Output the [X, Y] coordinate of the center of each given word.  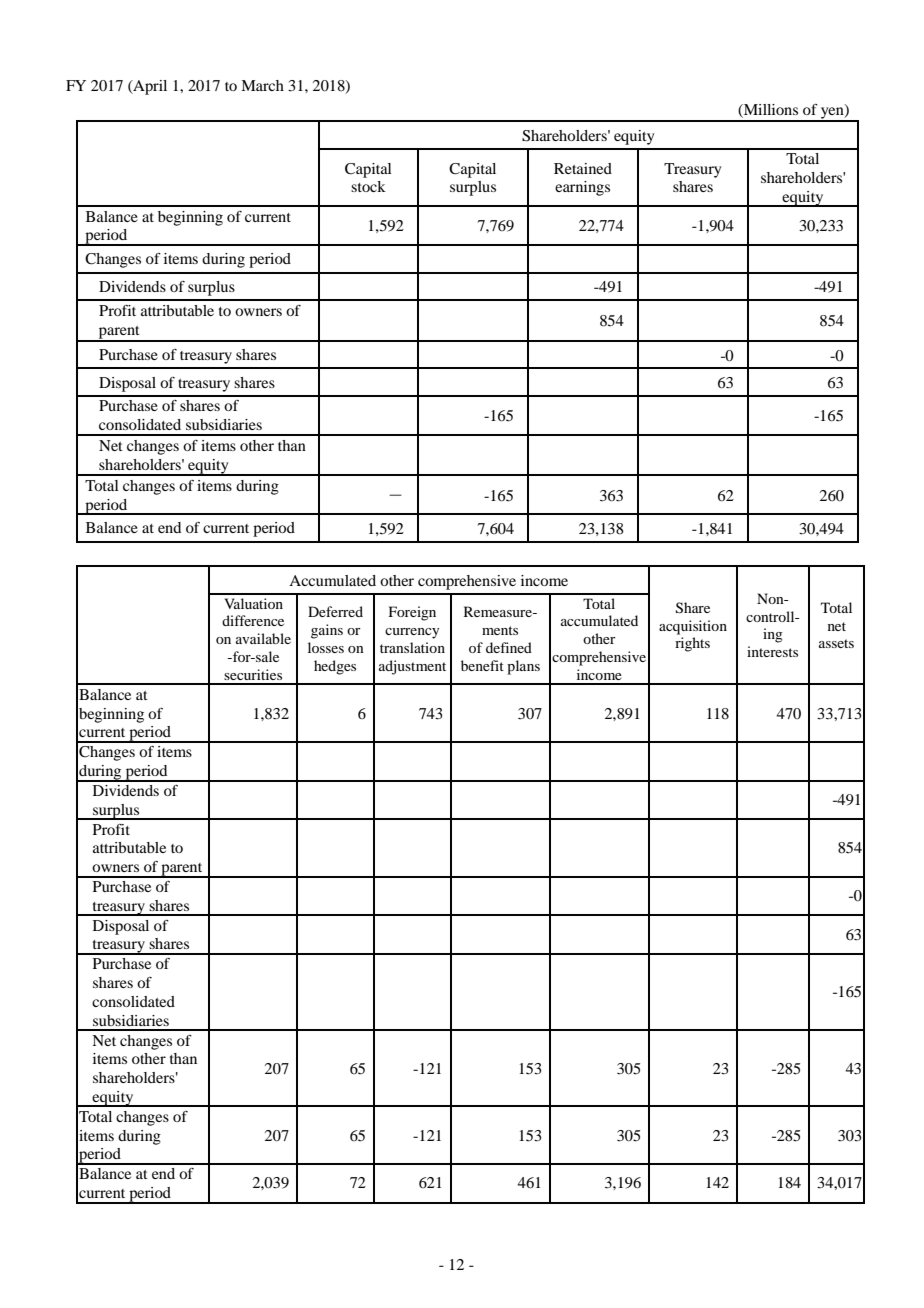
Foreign [412, 613]
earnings [582, 188]
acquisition [693, 627]
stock [368, 186]
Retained [583, 168]
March [262, 85]
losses [326, 647]
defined [509, 647]
